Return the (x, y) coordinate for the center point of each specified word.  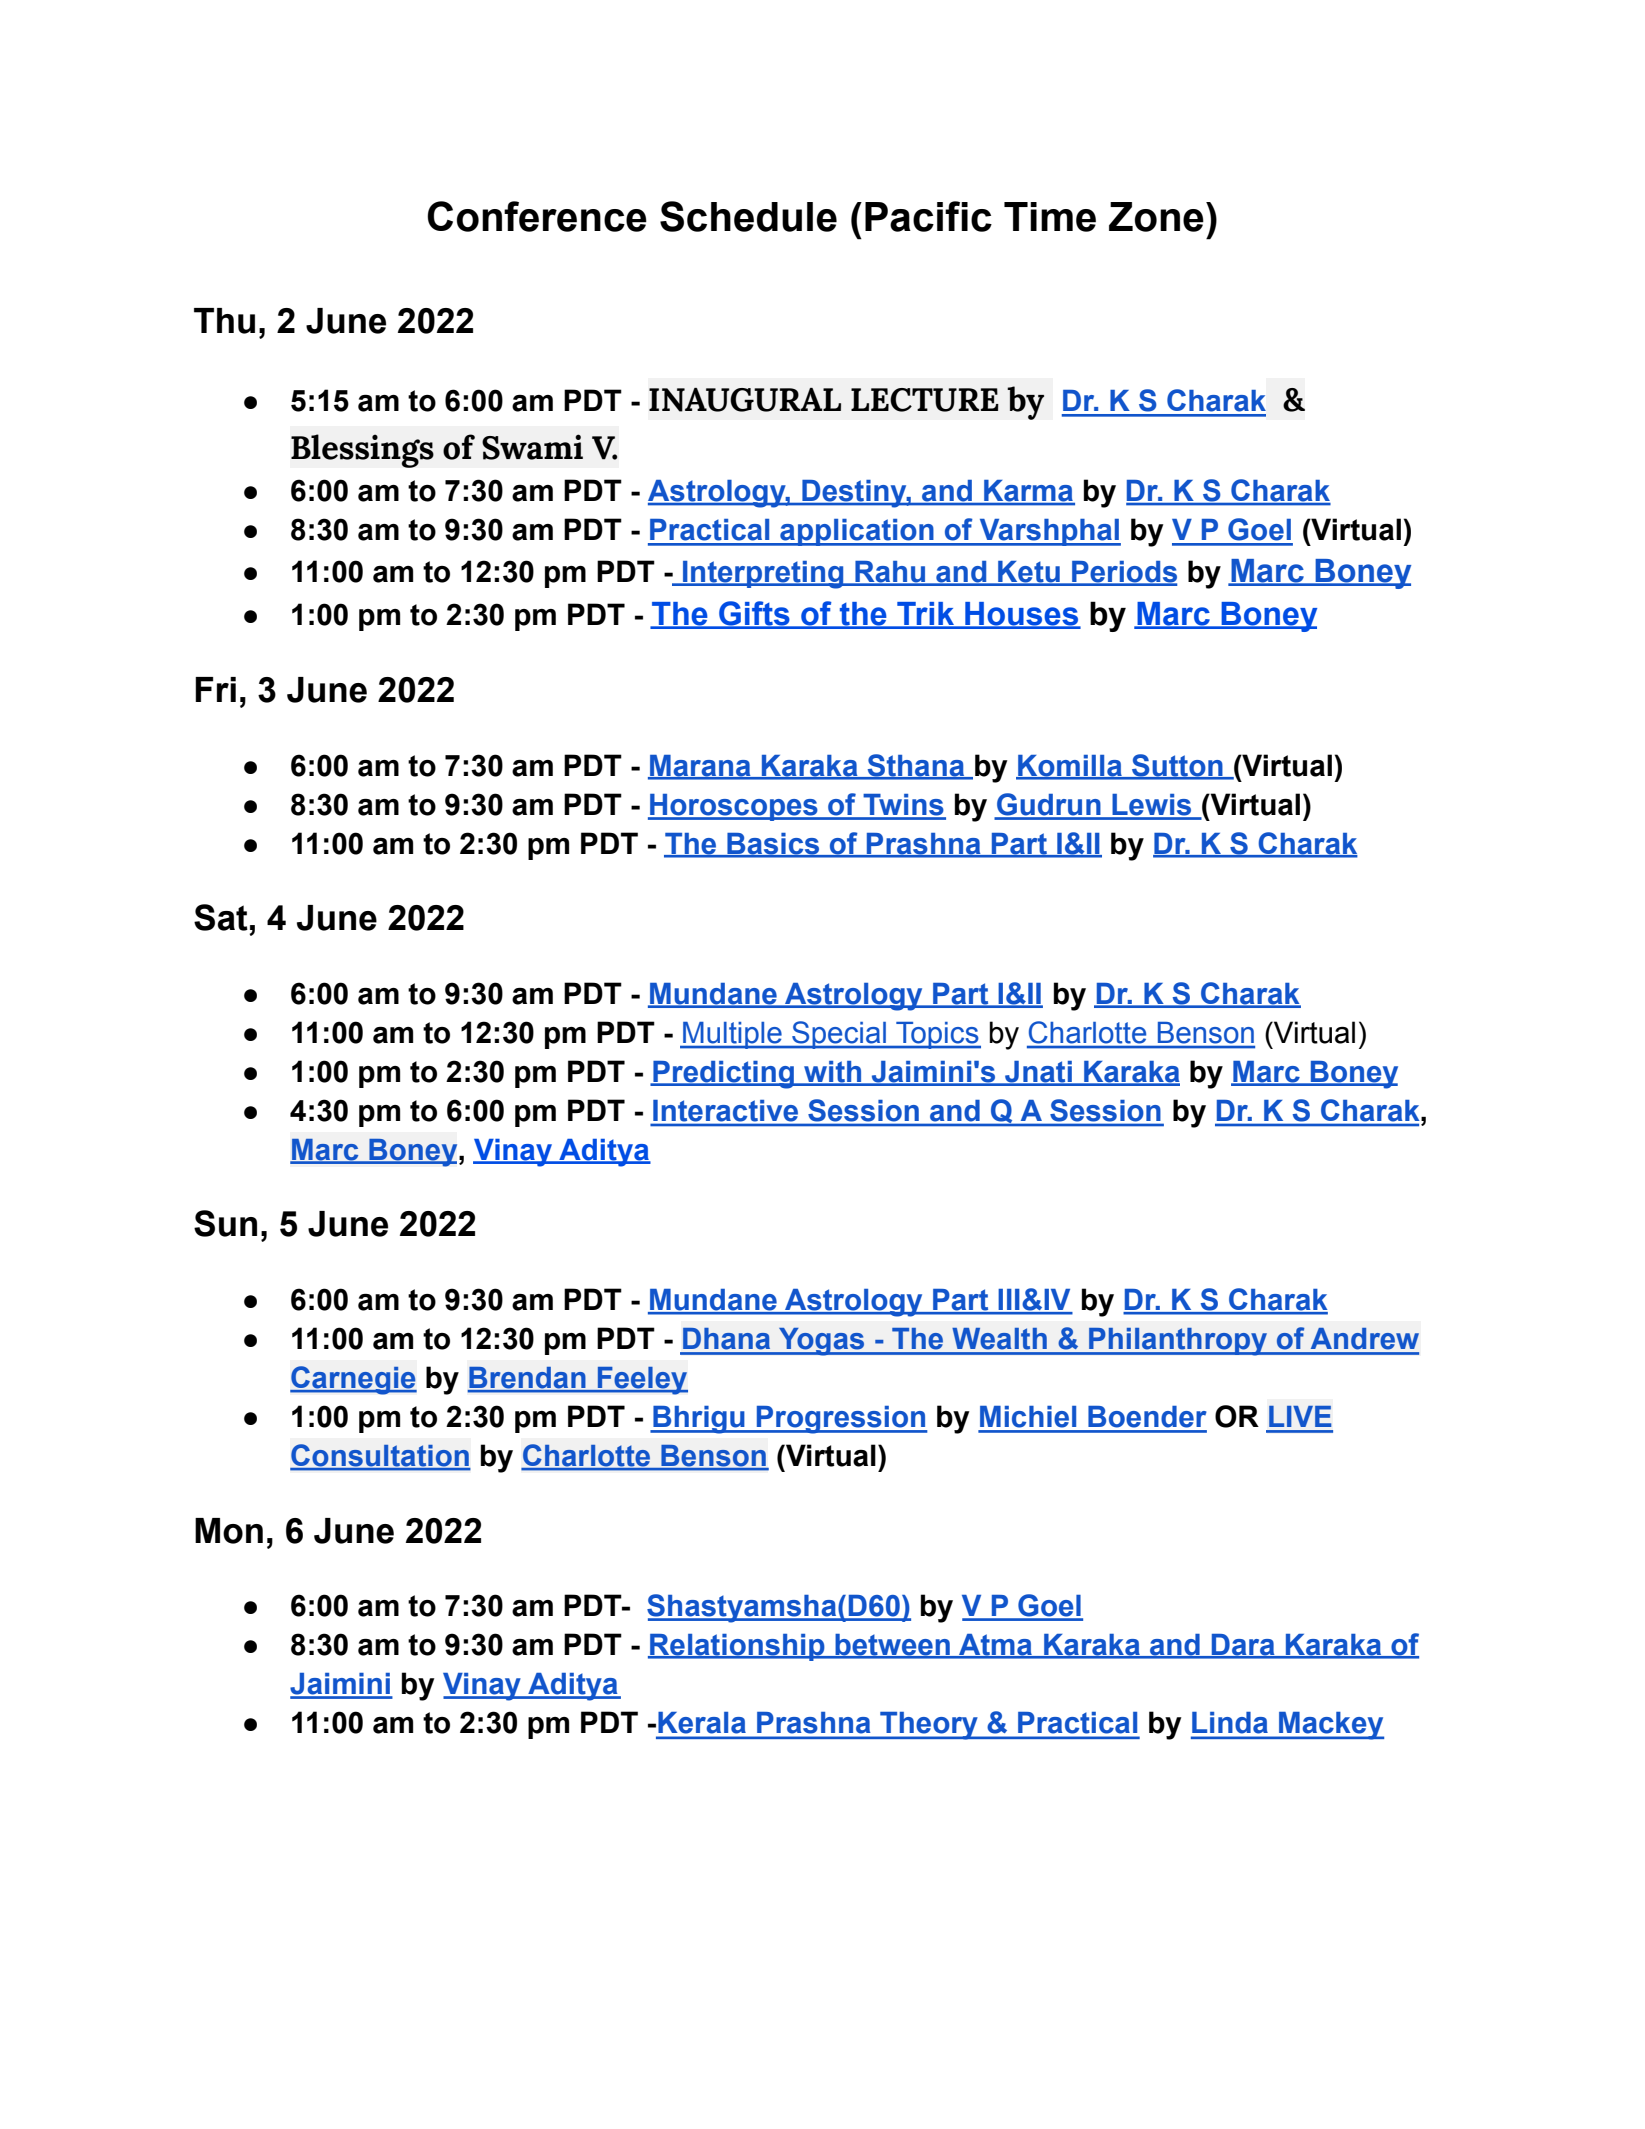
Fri (215, 689)
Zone (1156, 217)
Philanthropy (1178, 1342)
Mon (229, 1531)
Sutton (1177, 766)
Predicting (724, 1075)
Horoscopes (734, 807)
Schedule (748, 216)
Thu (224, 321)
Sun (225, 1223)
